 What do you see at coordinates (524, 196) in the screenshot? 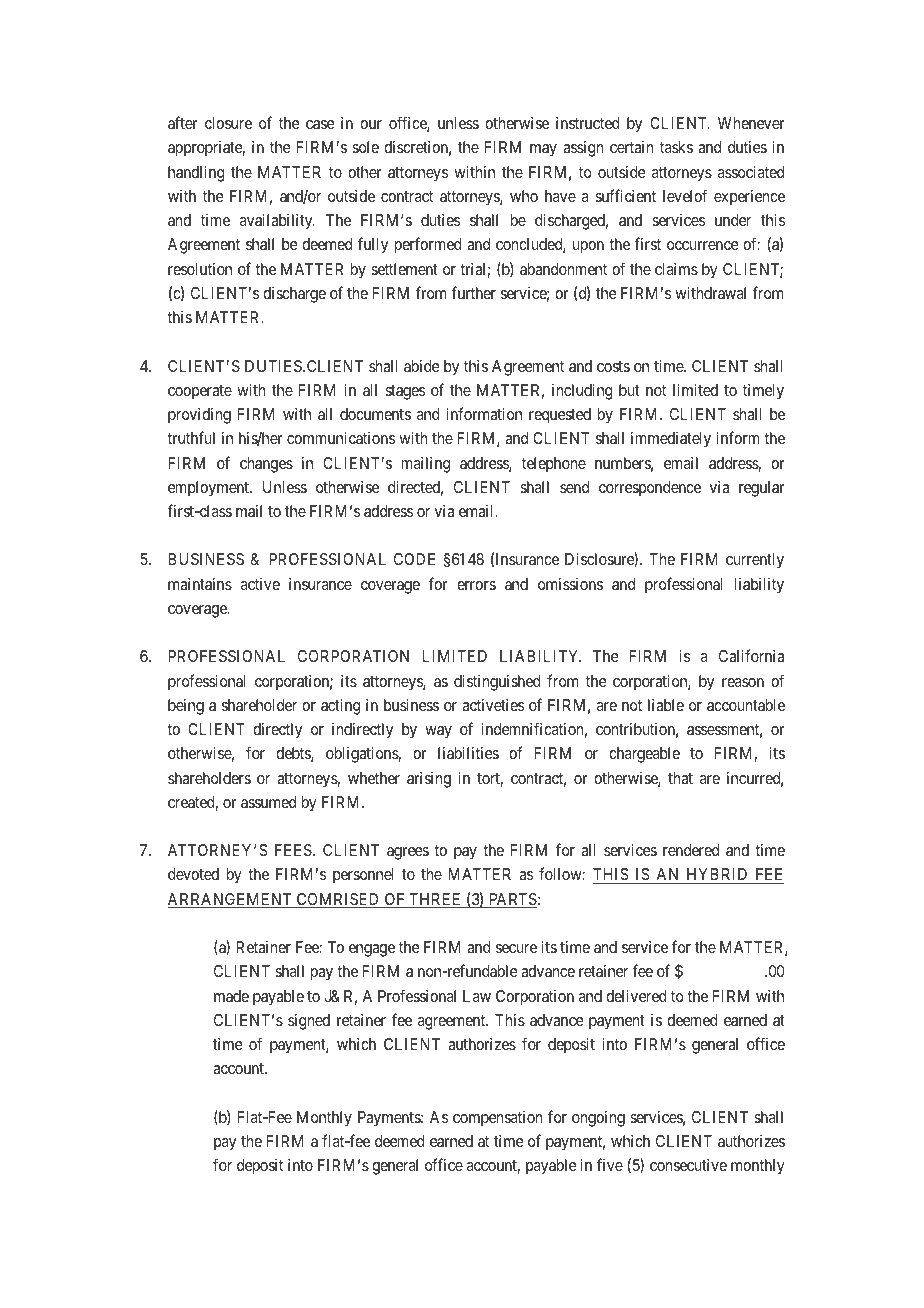
I see `who` at bounding box center [524, 196].
